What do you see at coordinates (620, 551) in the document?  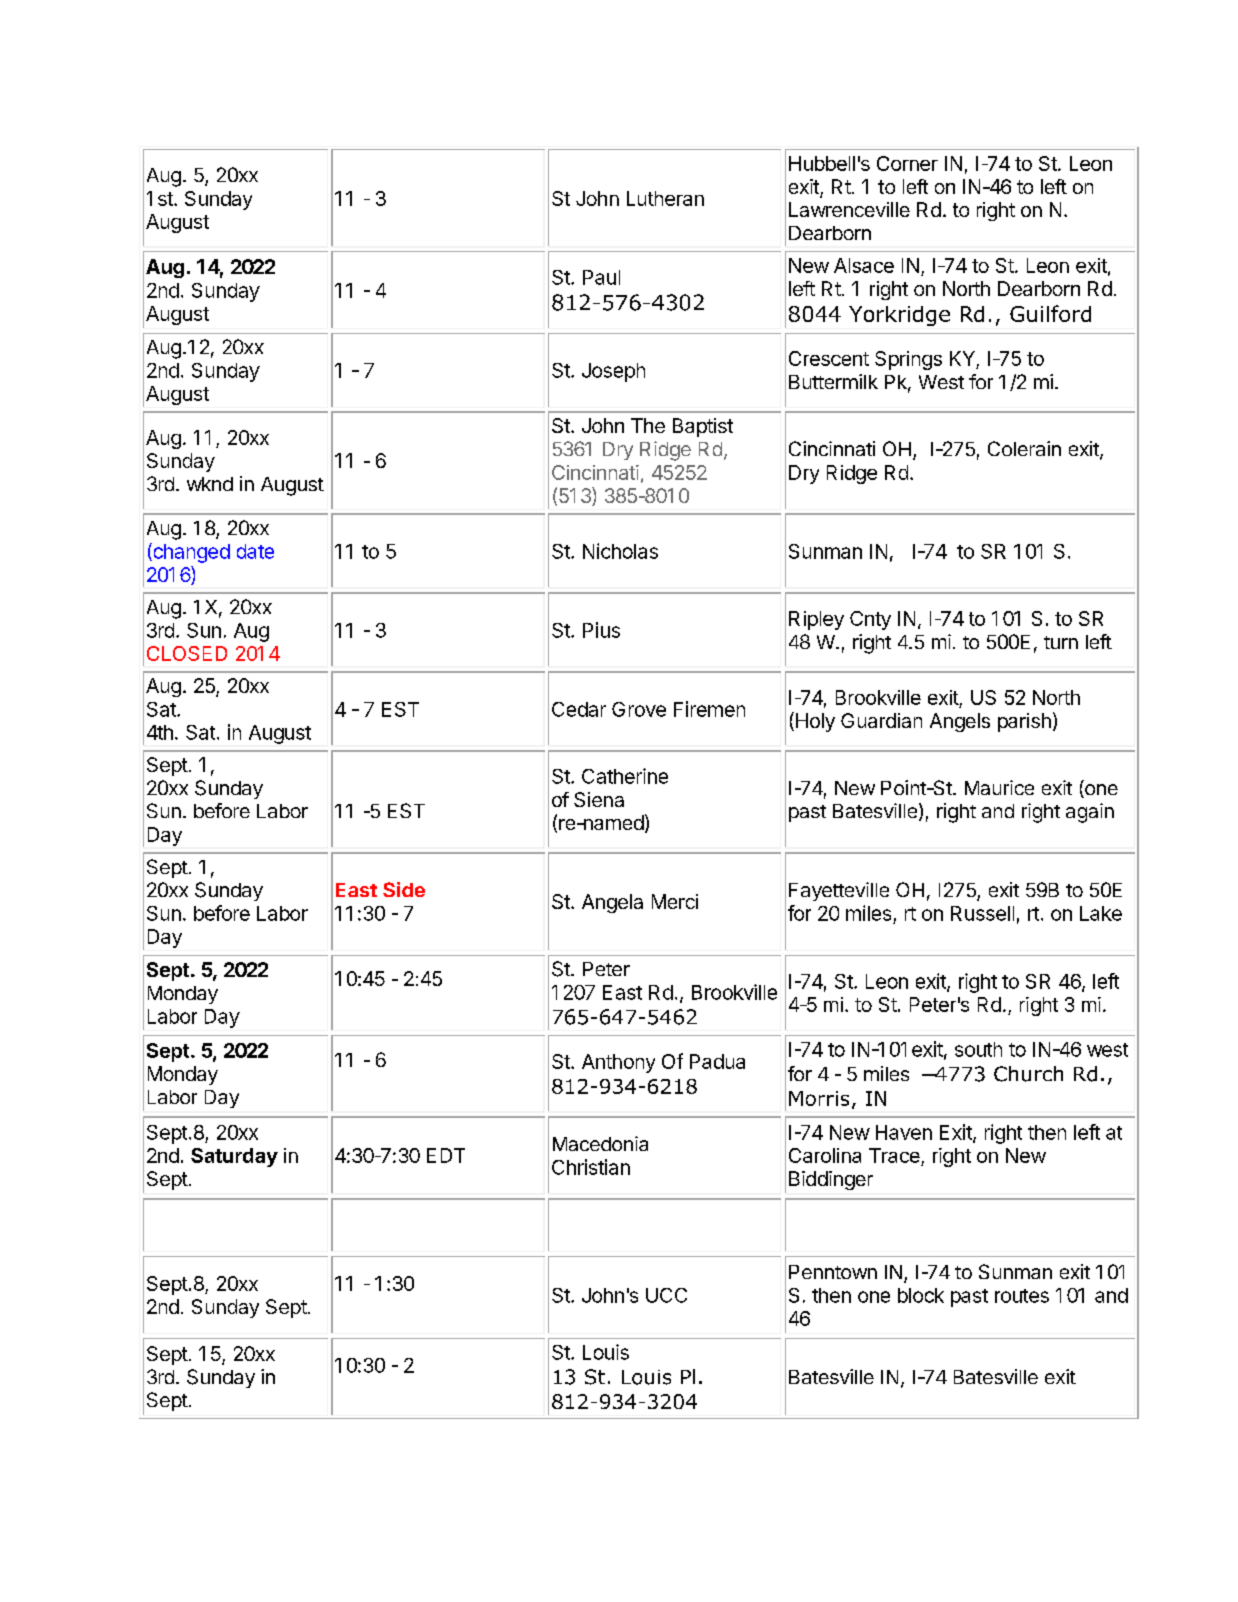 I see `Nicholas` at bounding box center [620, 551].
